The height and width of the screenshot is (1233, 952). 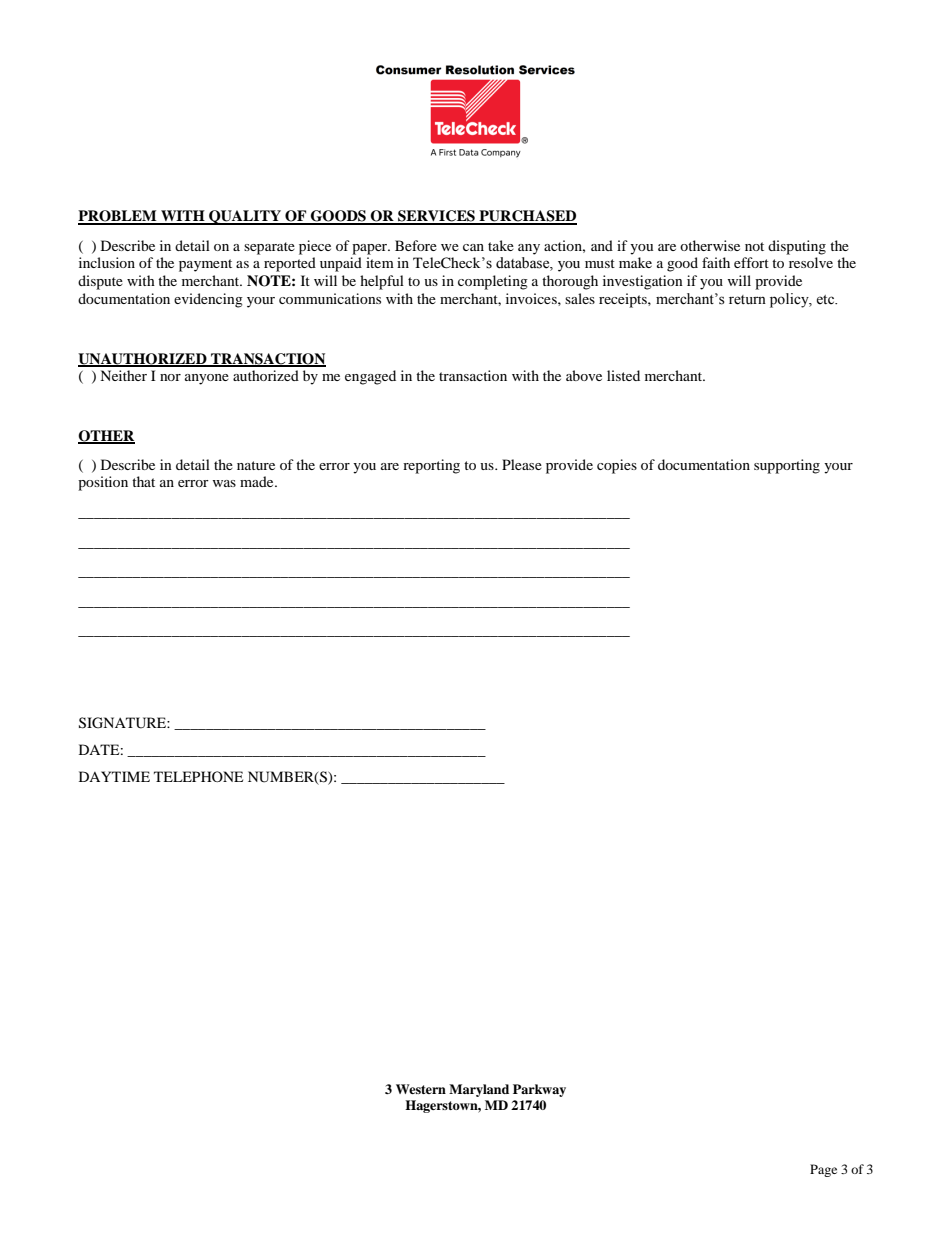 I want to click on payment, so click(x=205, y=265).
